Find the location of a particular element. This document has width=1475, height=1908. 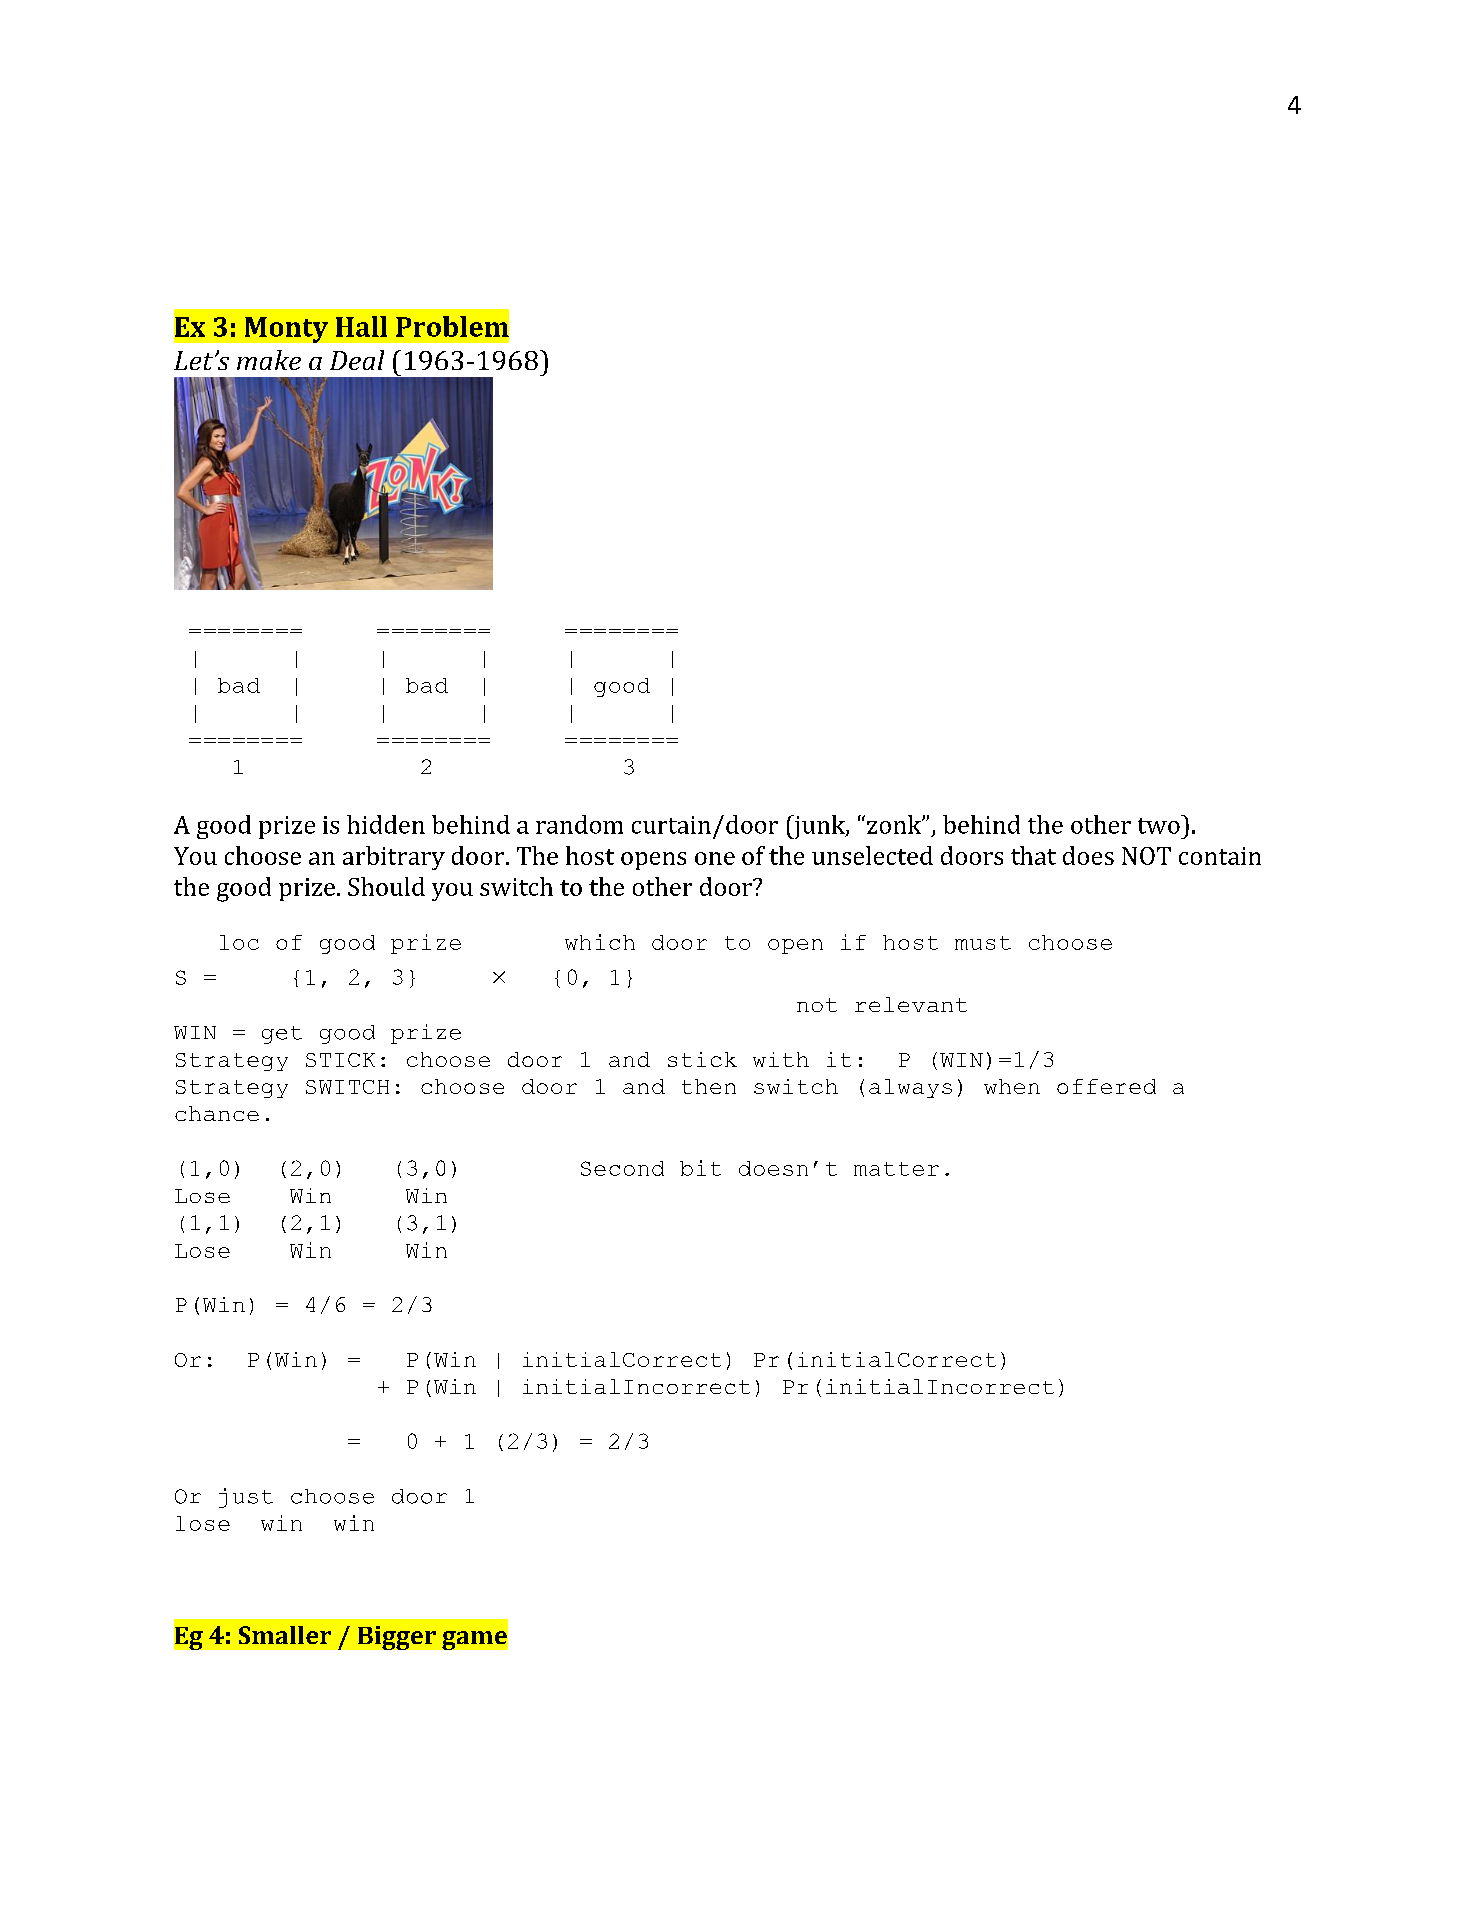

one is located at coordinates (715, 858).
